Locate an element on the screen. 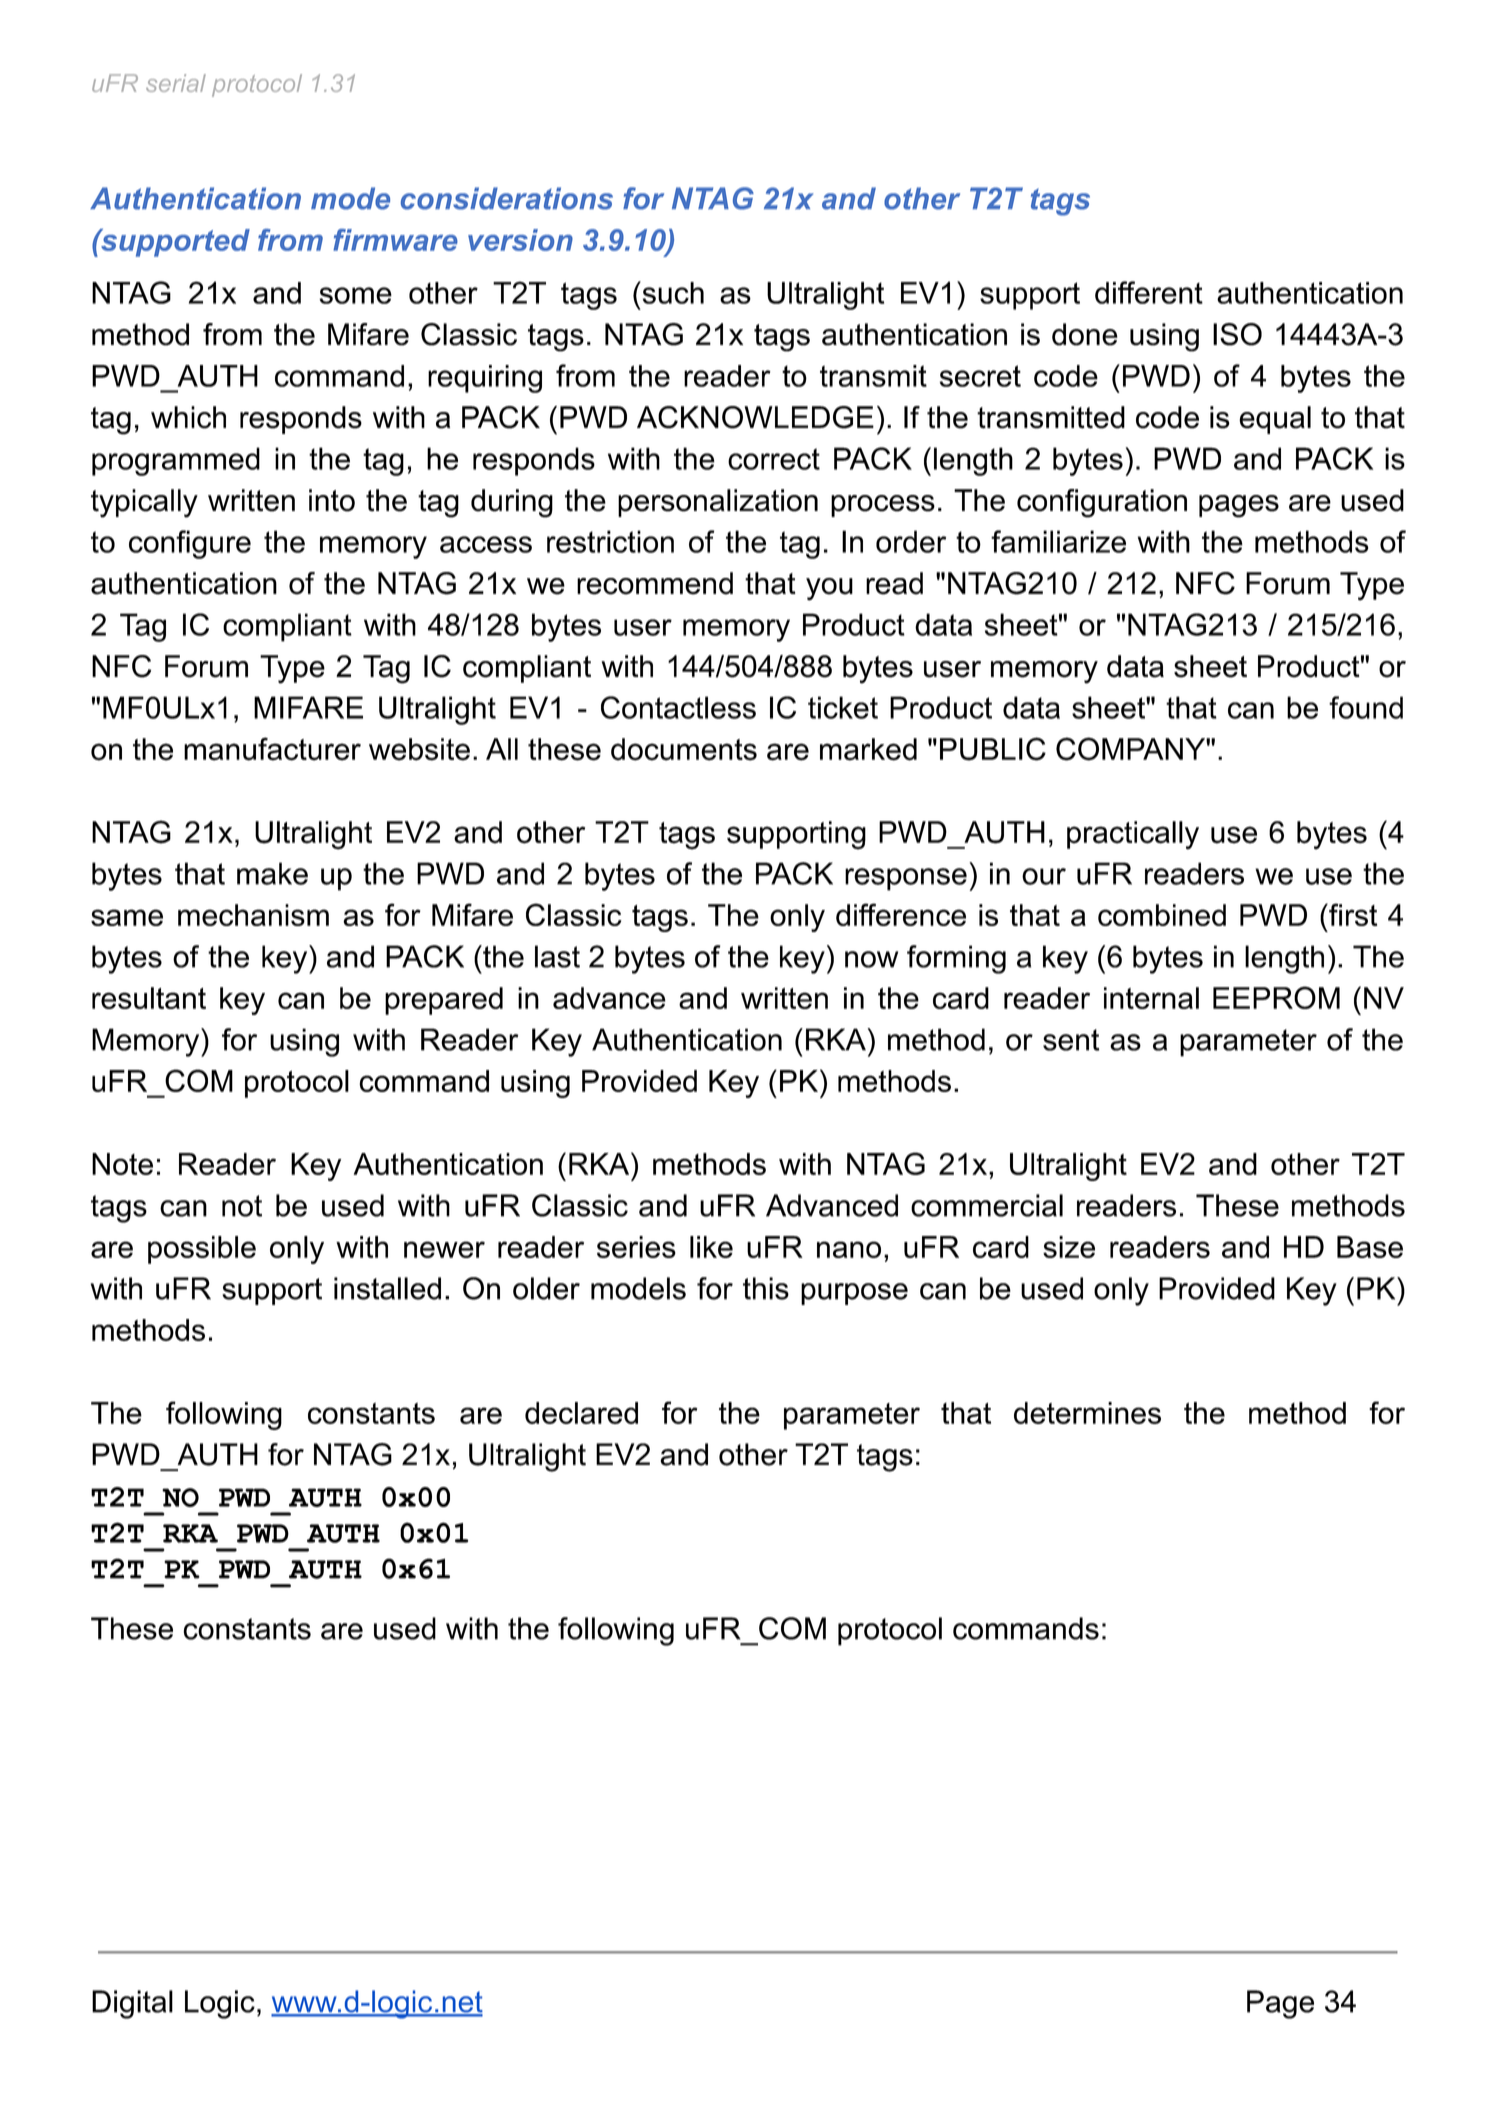  this is located at coordinates (766, 1288).
